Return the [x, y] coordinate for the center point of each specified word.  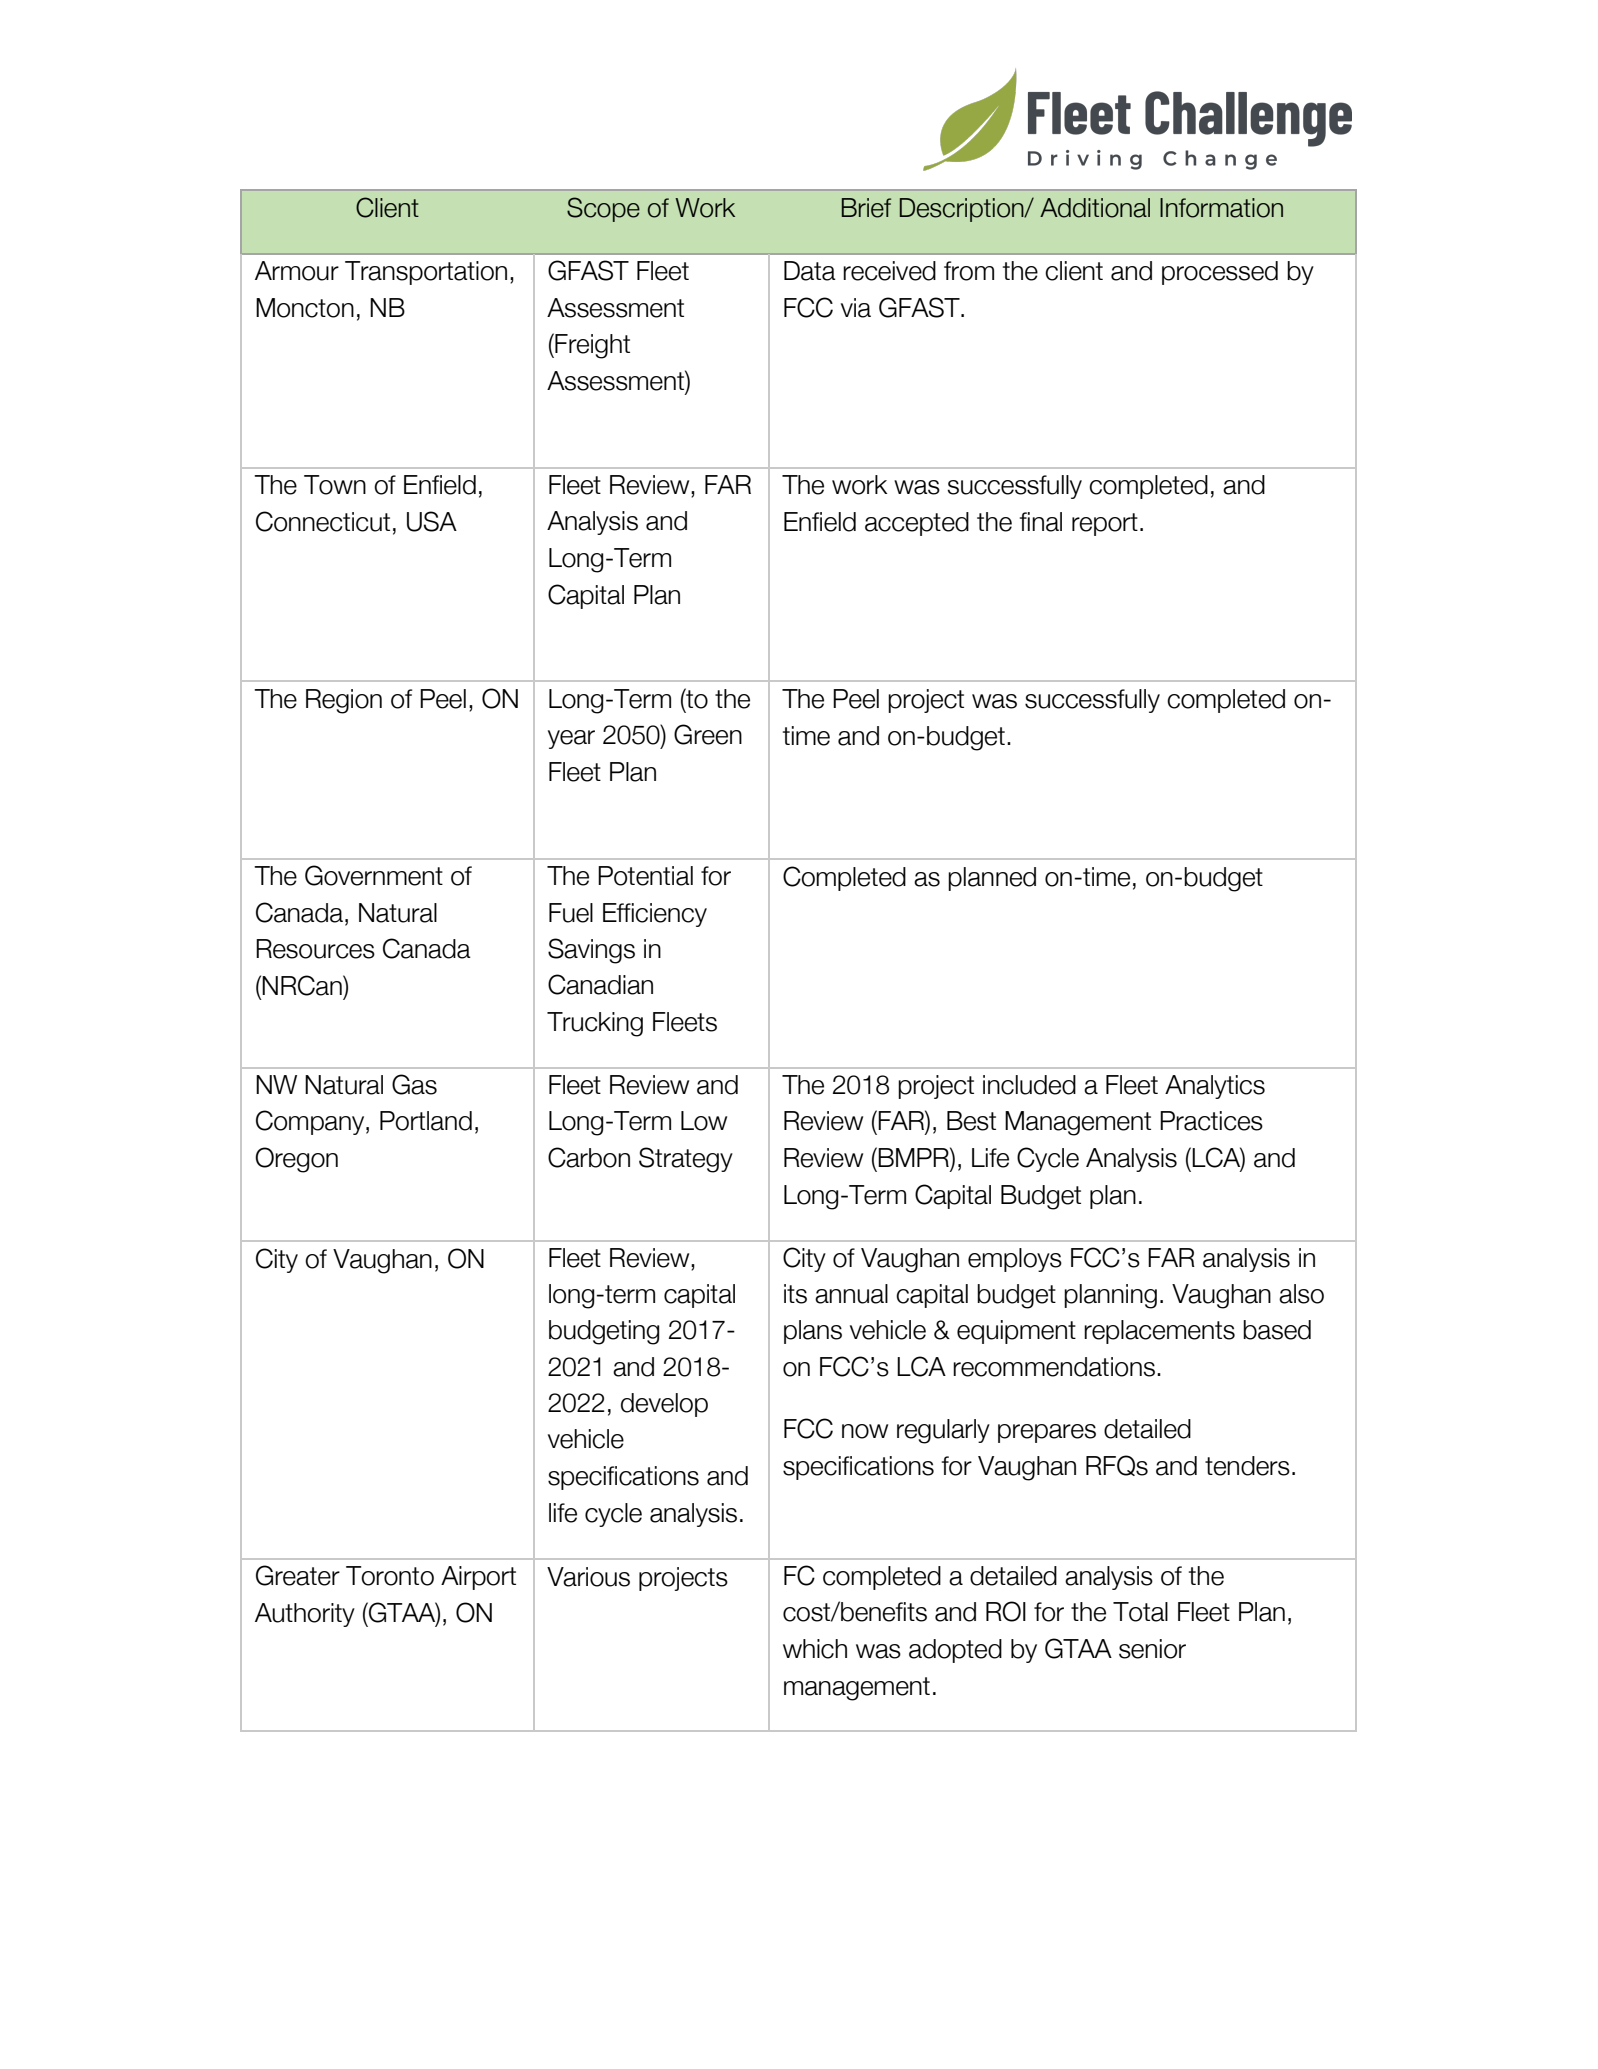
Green [708, 734]
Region [344, 701]
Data [810, 271]
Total [1140, 1612]
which [815, 1649]
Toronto [390, 1576]
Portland [426, 1121]
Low [704, 1121]
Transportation [426, 273]
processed [1220, 273]
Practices [1211, 1121]
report [1105, 524]
